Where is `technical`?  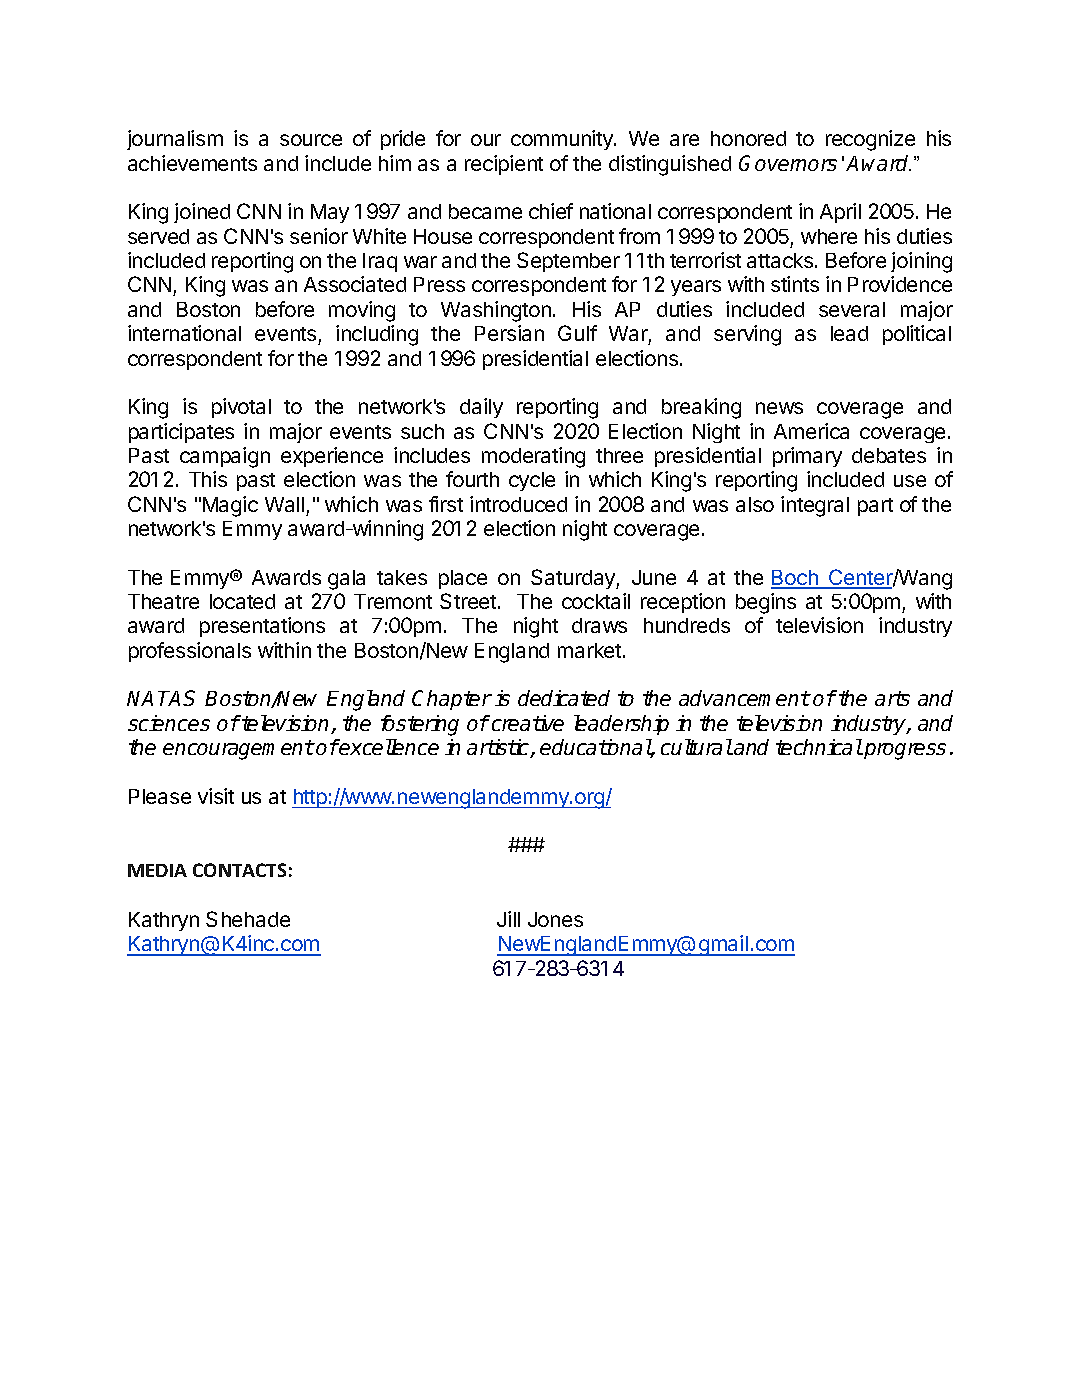
technical is located at coordinates (819, 747).
